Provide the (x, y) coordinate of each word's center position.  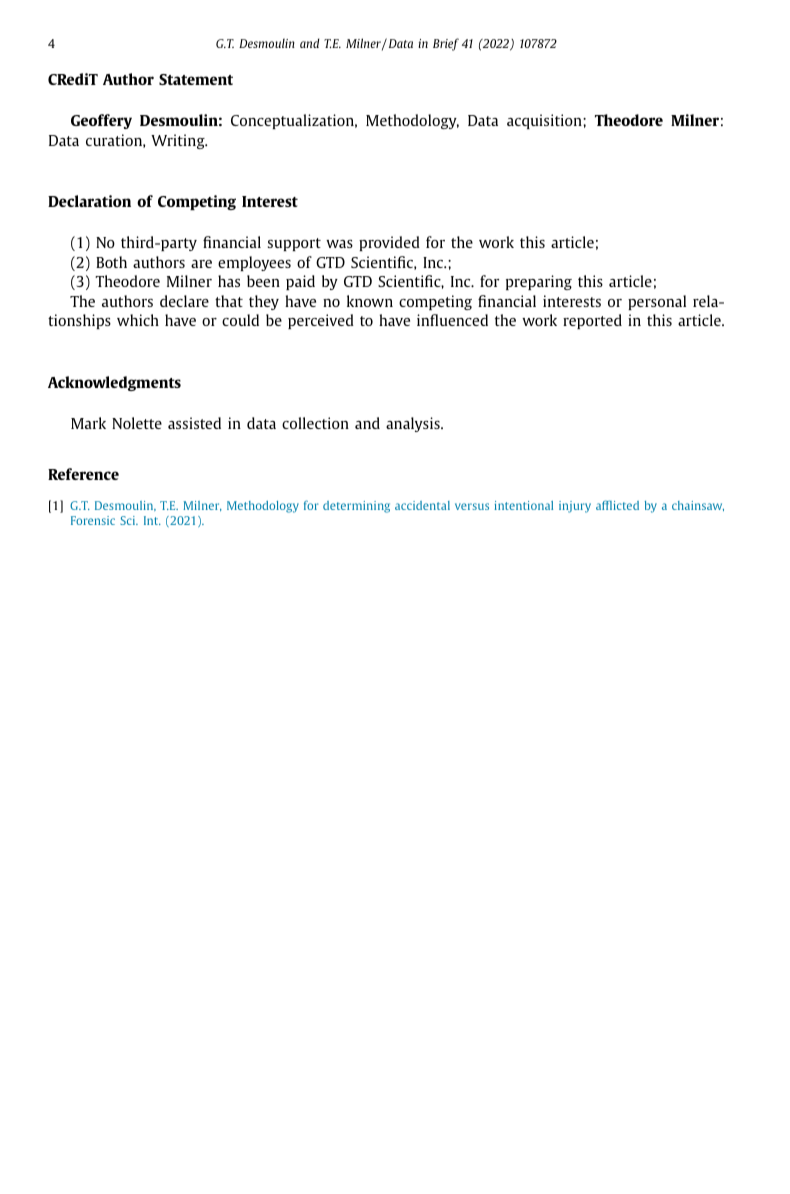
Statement (196, 79)
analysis (414, 424)
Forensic (93, 520)
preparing (539, 282)
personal (657, 302)
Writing (179, 141)
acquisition (545, 121)
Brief (446, 44)
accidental (422, 505)
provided (389, 243)
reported (592, 321)
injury (575, 507)
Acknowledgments (114, 383)
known (370, 301)
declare (184, 301)
